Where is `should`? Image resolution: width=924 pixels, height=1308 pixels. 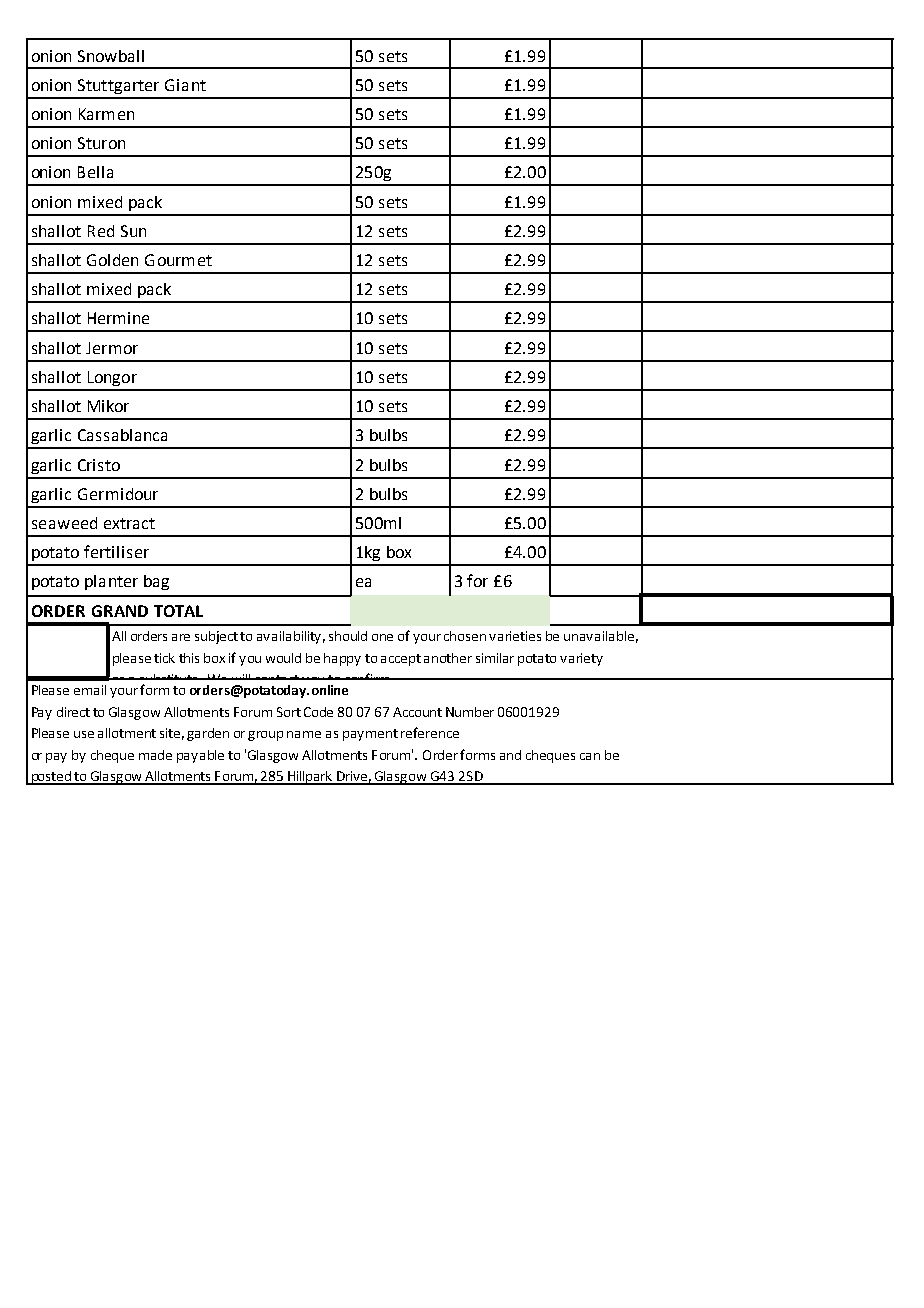
should is located at coordinates (348, 636).
